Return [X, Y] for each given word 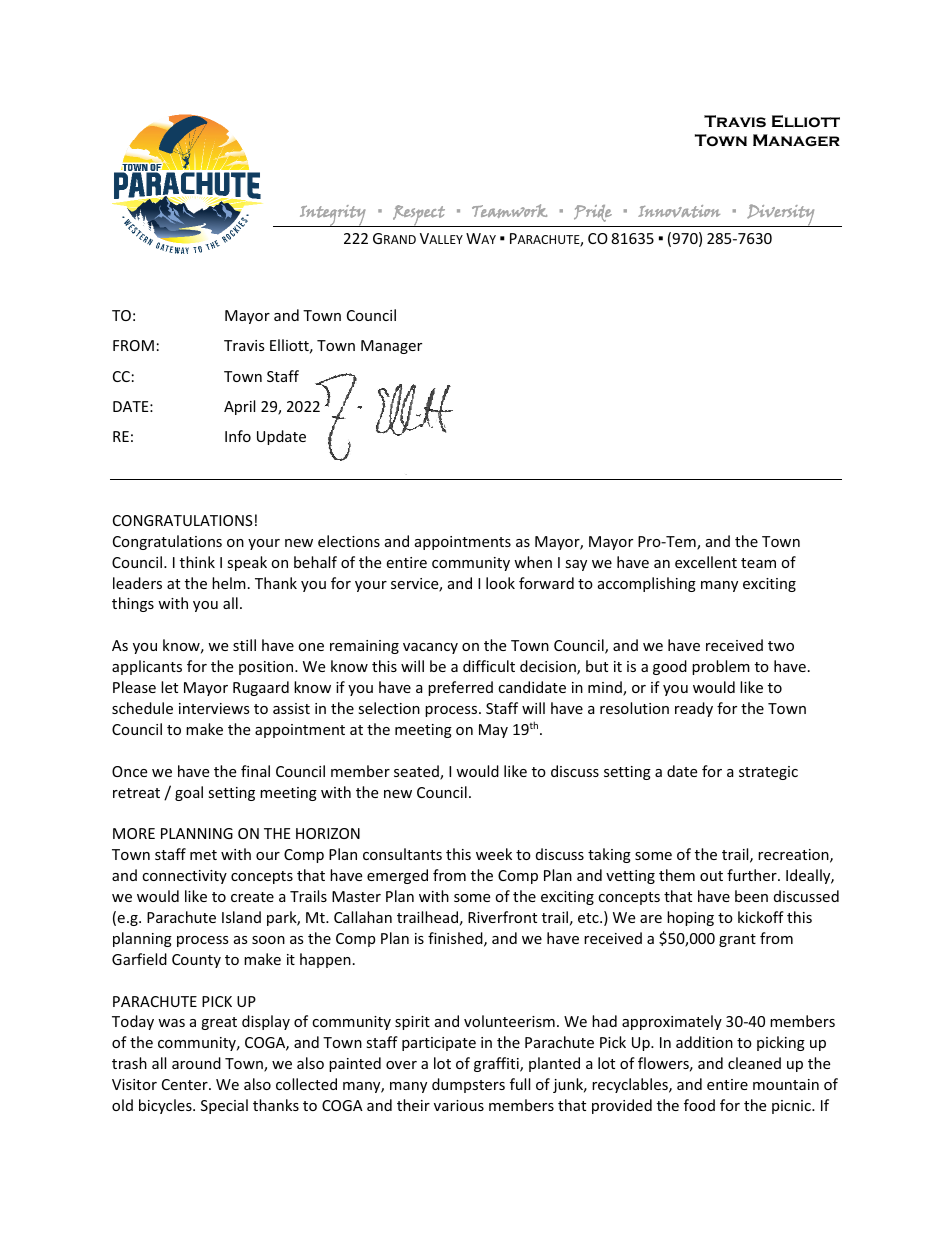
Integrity [333, 216]
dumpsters [468, 1085]
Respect [419, 216]
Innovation [679, 211]
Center [186, 1084]
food [699, 1105]
